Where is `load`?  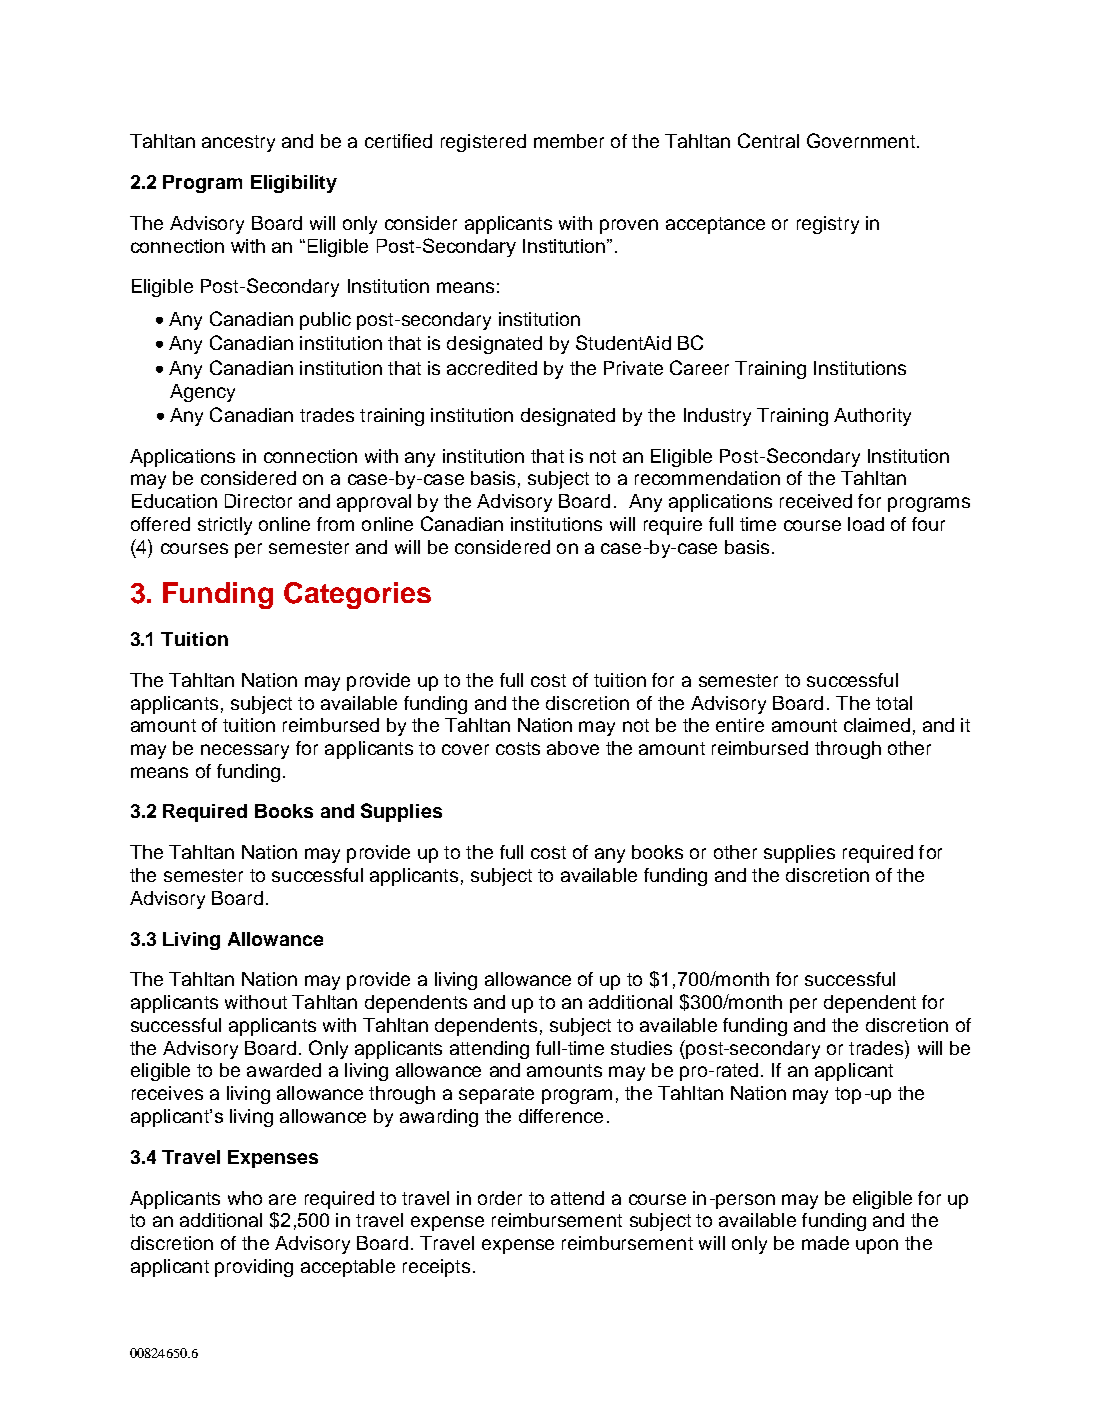
load is located at coordinates (866, 524).
